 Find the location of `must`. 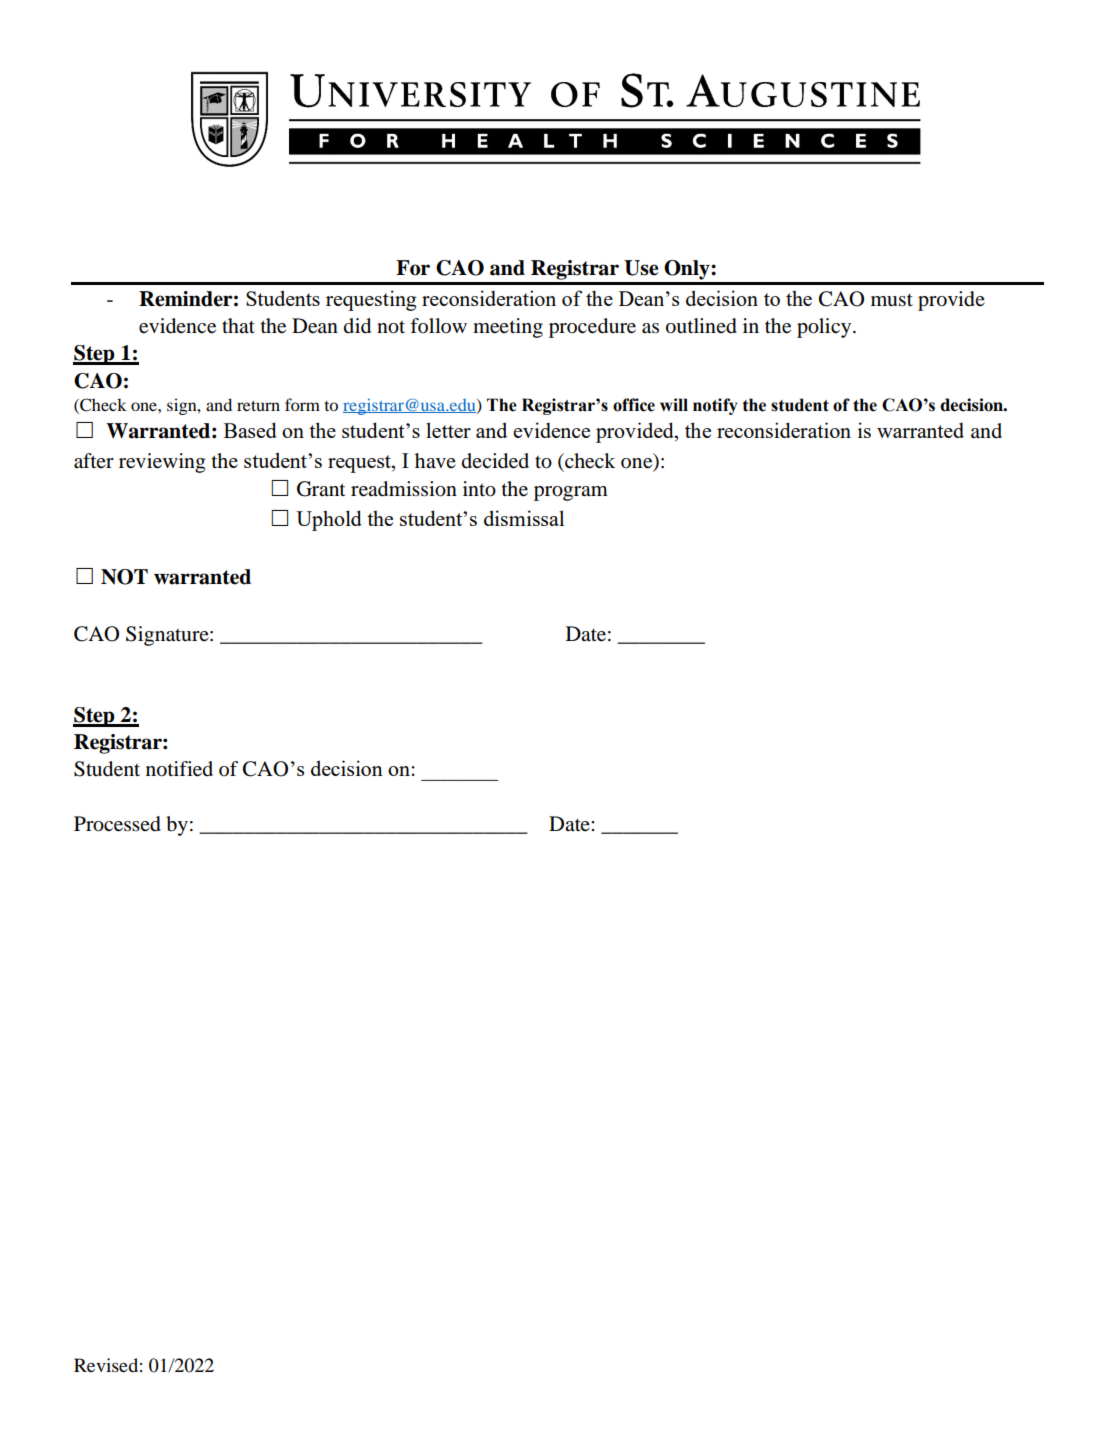

must is located at coordinates (892, 300).
